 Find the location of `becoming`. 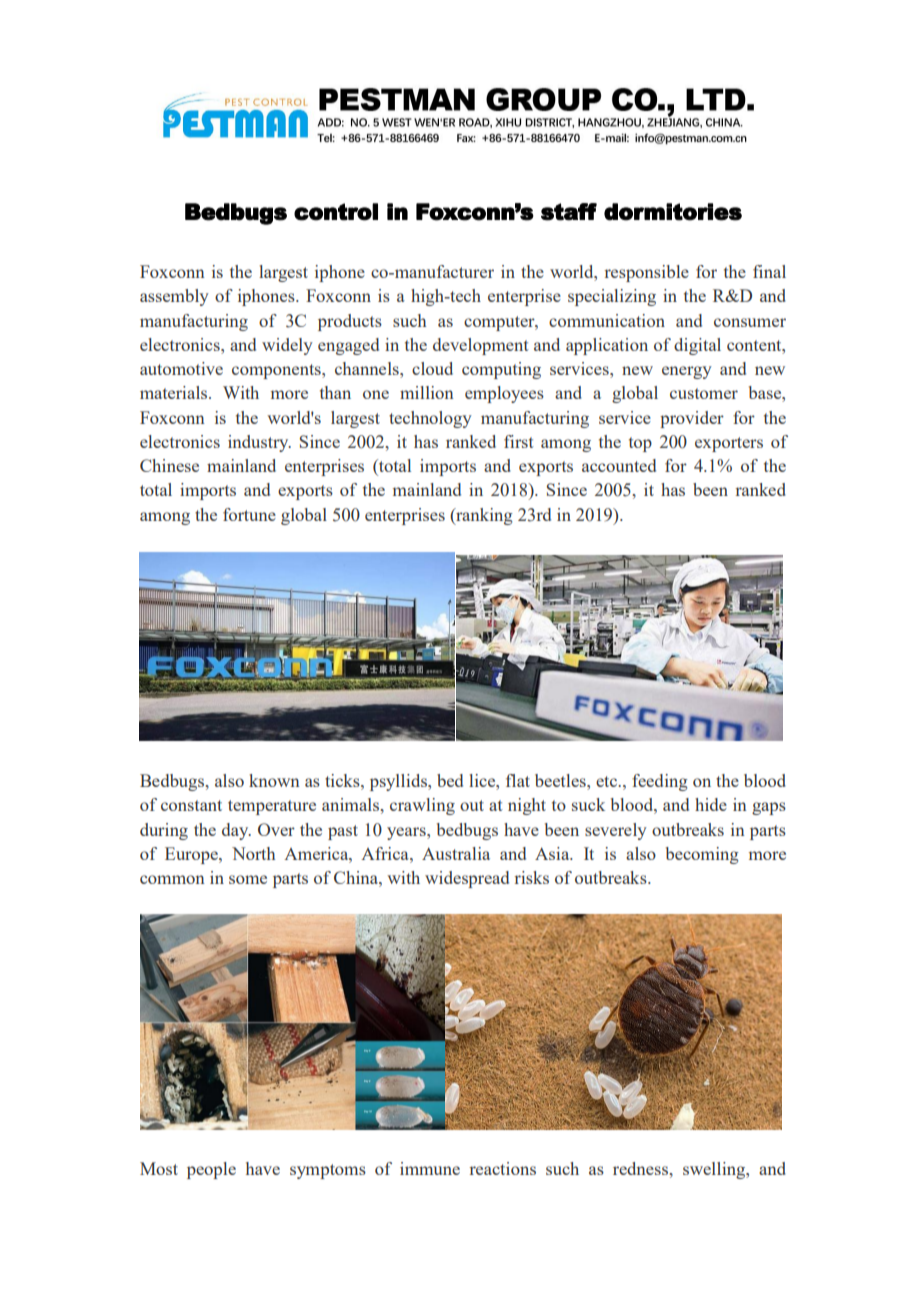

becoming is located at coordinates (702, 855).
